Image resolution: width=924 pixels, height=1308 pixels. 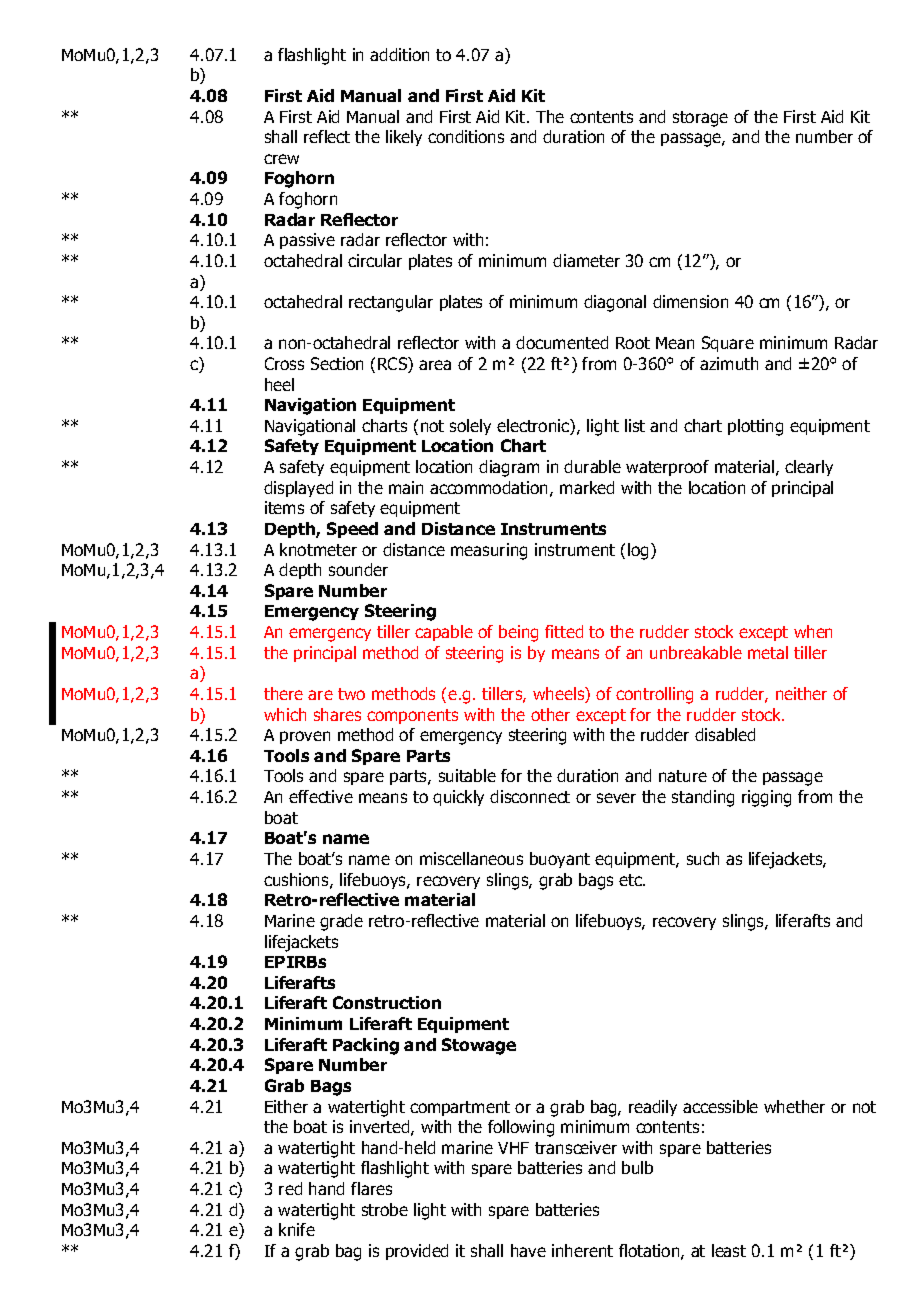 What do you see at coordinates (729, 1250) in the screenshot?
I see `least` at bounding box center [729, 1250].
